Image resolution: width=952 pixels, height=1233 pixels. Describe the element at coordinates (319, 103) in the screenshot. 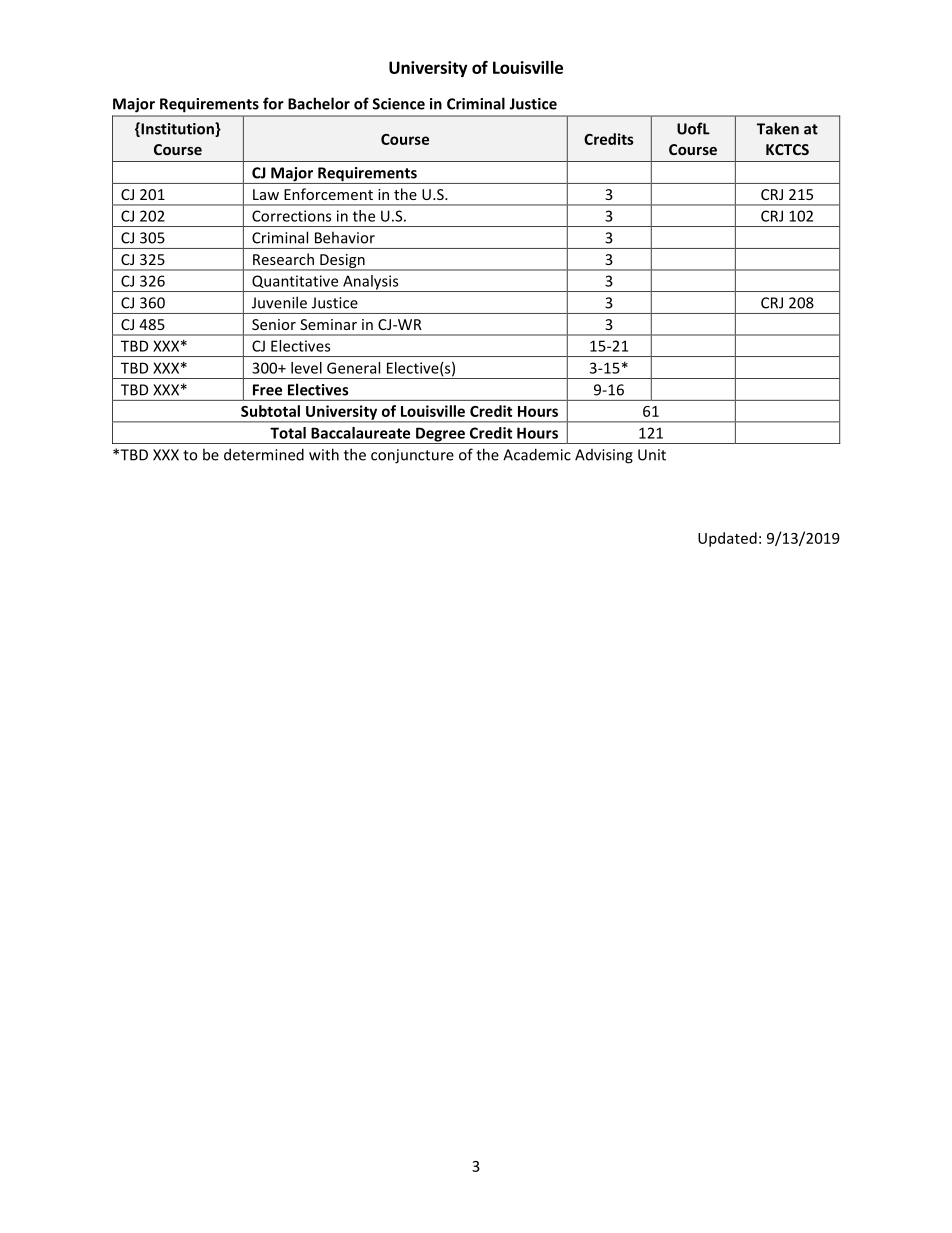

I see `Bachelor` at that location.
